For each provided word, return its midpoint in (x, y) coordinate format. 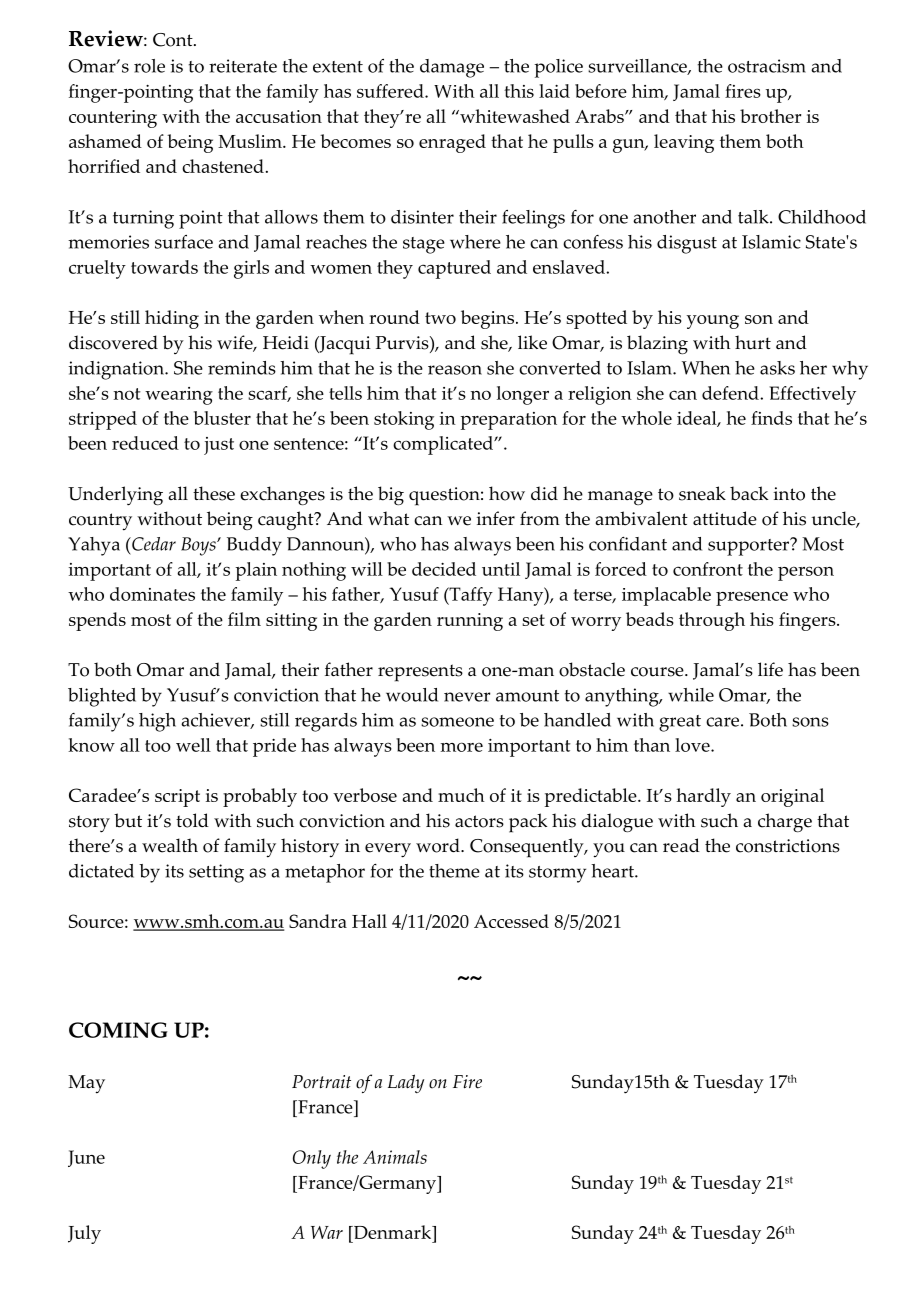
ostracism (767, 66)
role (149, 66)
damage (452, 68)
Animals (395, 1157)
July (84, 1234)
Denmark (393, 1232)
